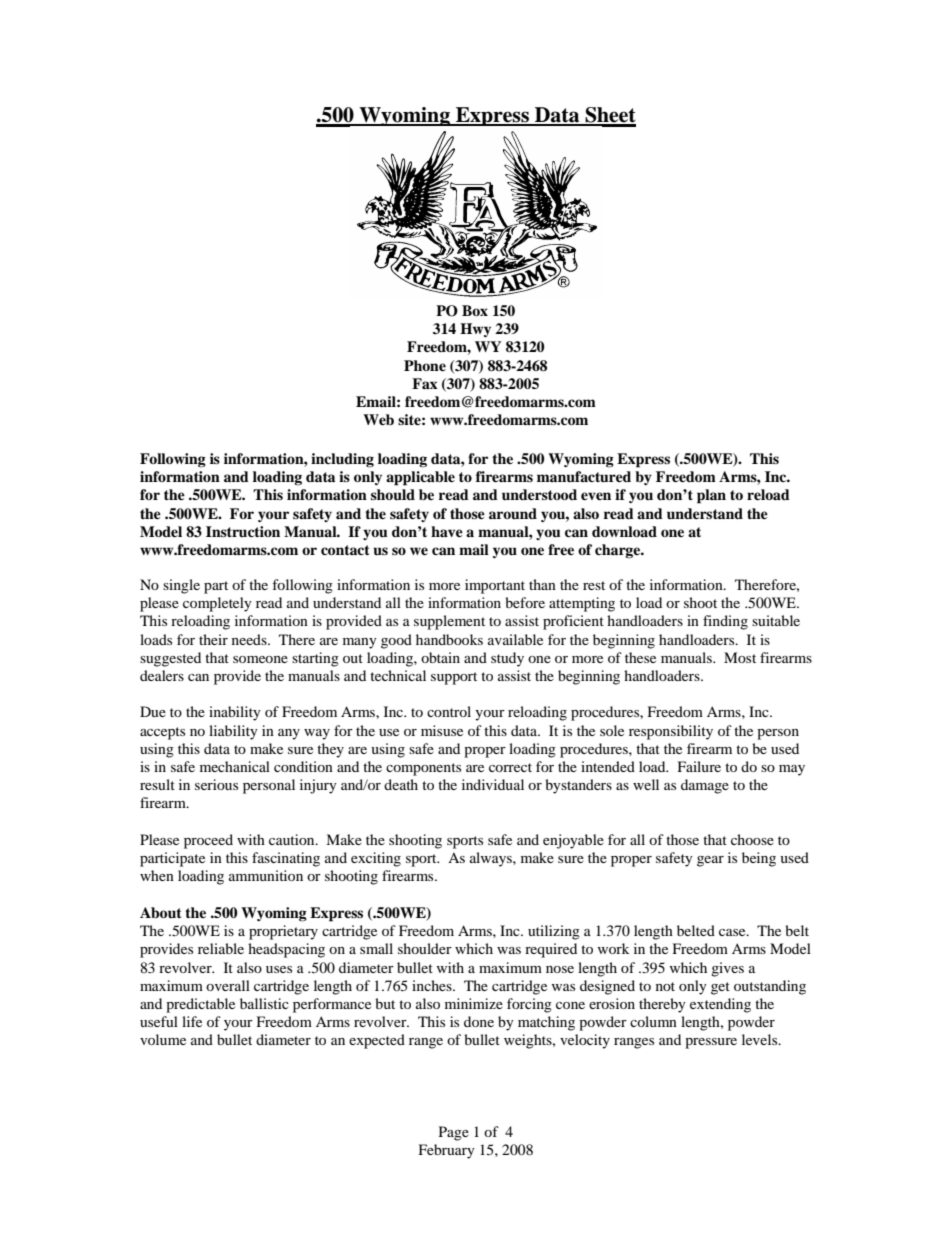 This screenshot has height=1233, width=952. Describe the element at coordinates (475, 310) in the screenshot. I see `Box` at that location.
